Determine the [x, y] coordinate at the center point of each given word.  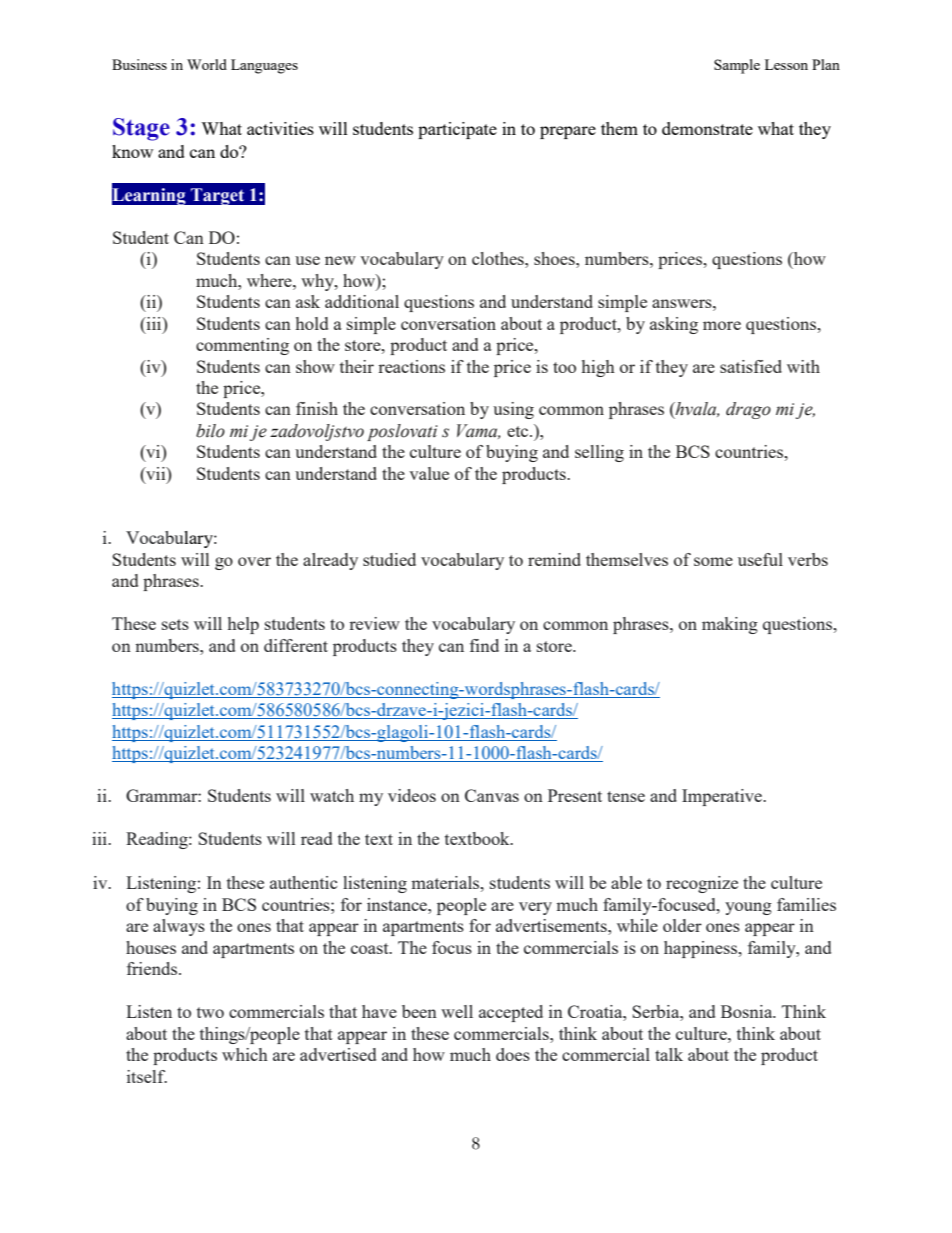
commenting [242, 346]
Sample [737, 66]
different [296, 645]
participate [457, 130]
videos [412, 795]
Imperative [723, 797]
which [245, 1054]
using [513, 410]
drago [748, 410]
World [207, 64]
